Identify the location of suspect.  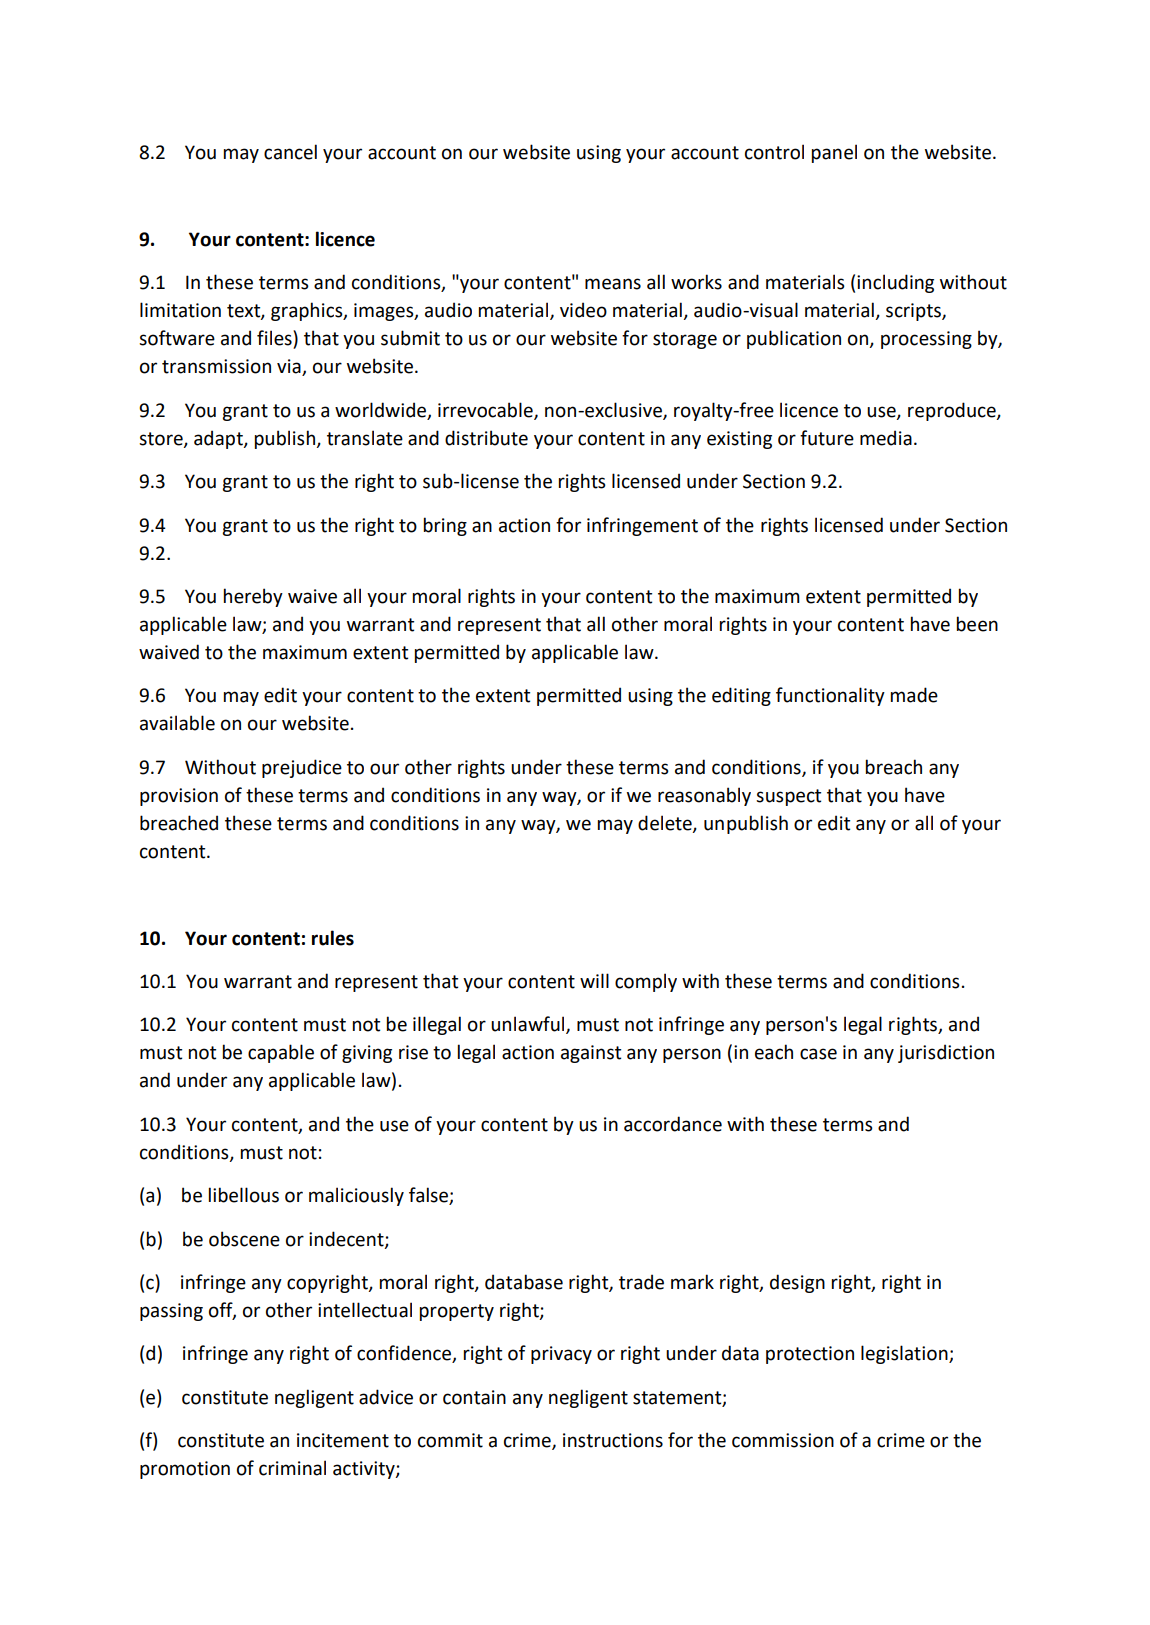
(788, 797).
